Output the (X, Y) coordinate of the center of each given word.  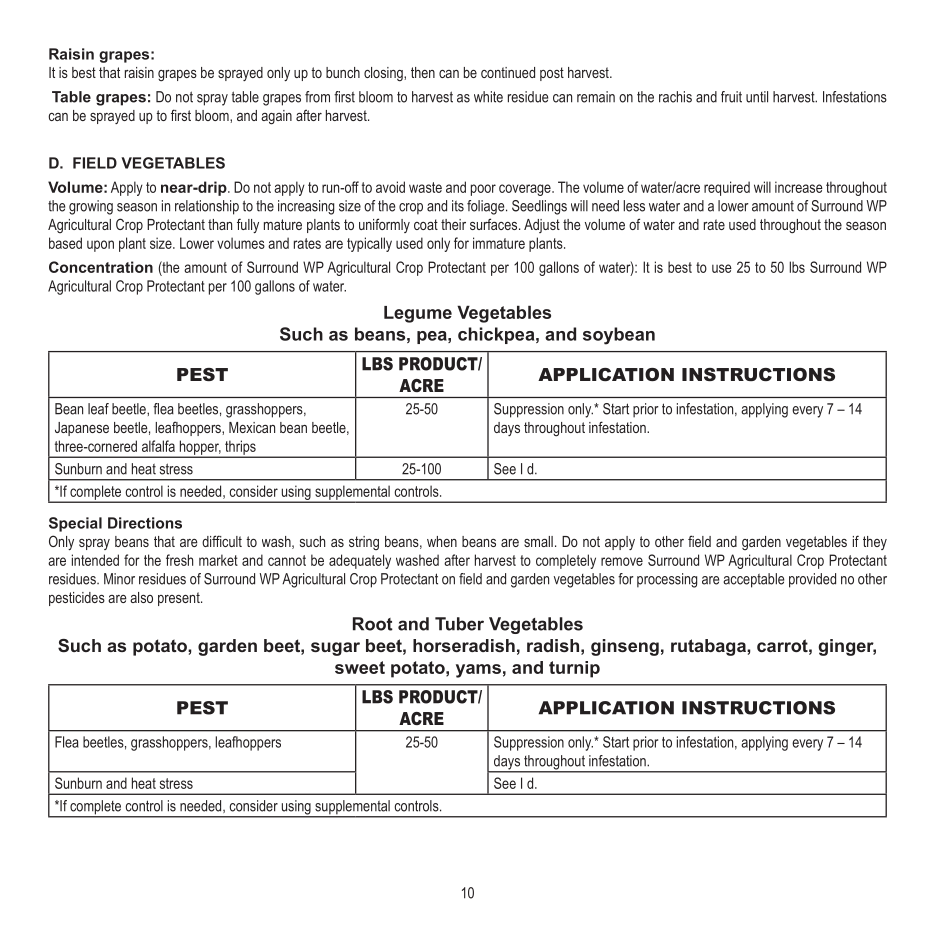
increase (799, 187)
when (442, 541)
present (180, 599)
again (276, 117)
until (757, 97)
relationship (207, 207)
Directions (145, 523)
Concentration (101, 267)
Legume (418, 314)
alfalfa (158, 446)
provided (812, 580)
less (634, 206)
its (458, 206)
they (875, 543)
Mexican (252, 427)
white (488, 97)
